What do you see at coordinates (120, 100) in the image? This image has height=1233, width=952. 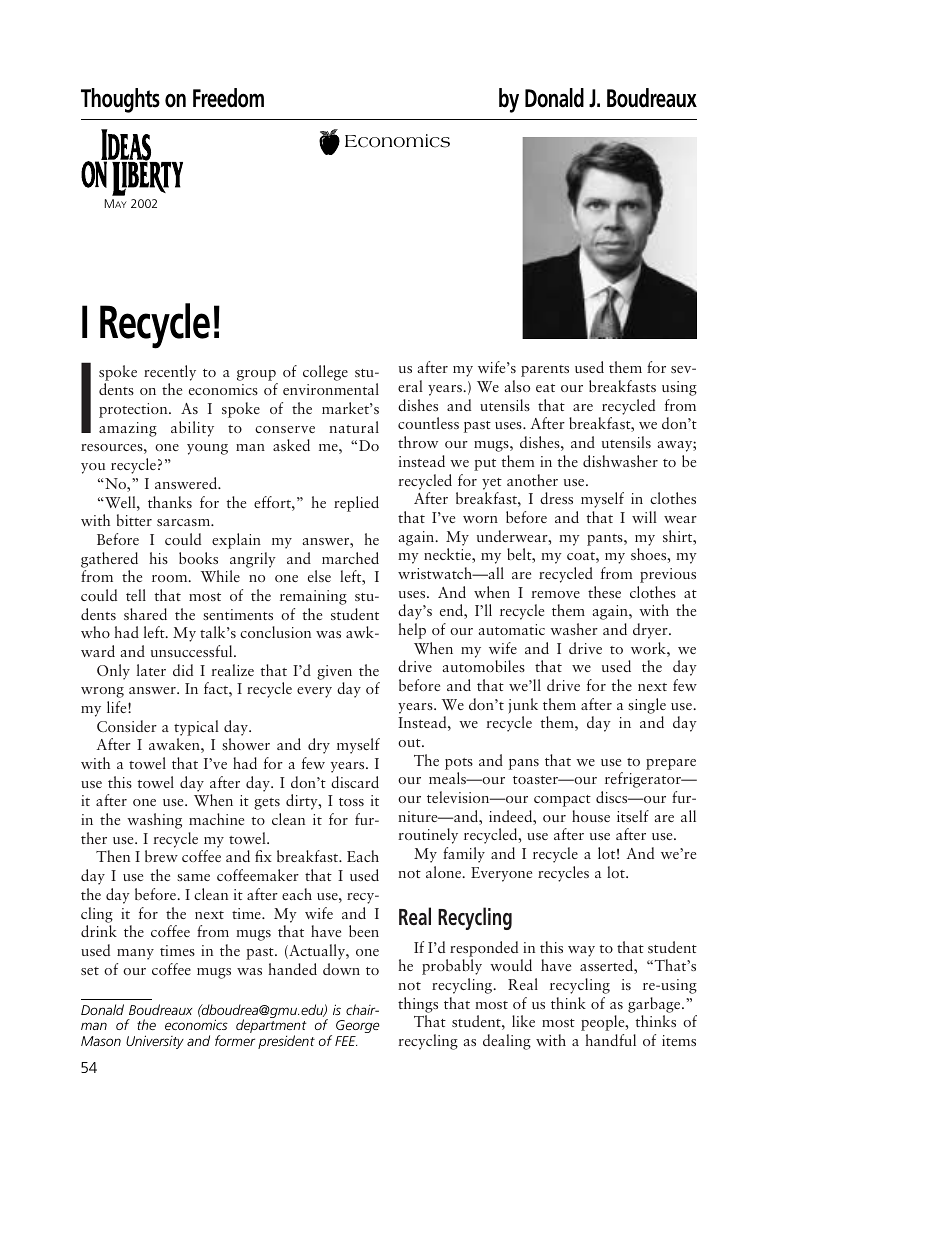 I see `Thoughts` at bounding box center [120, 100].
